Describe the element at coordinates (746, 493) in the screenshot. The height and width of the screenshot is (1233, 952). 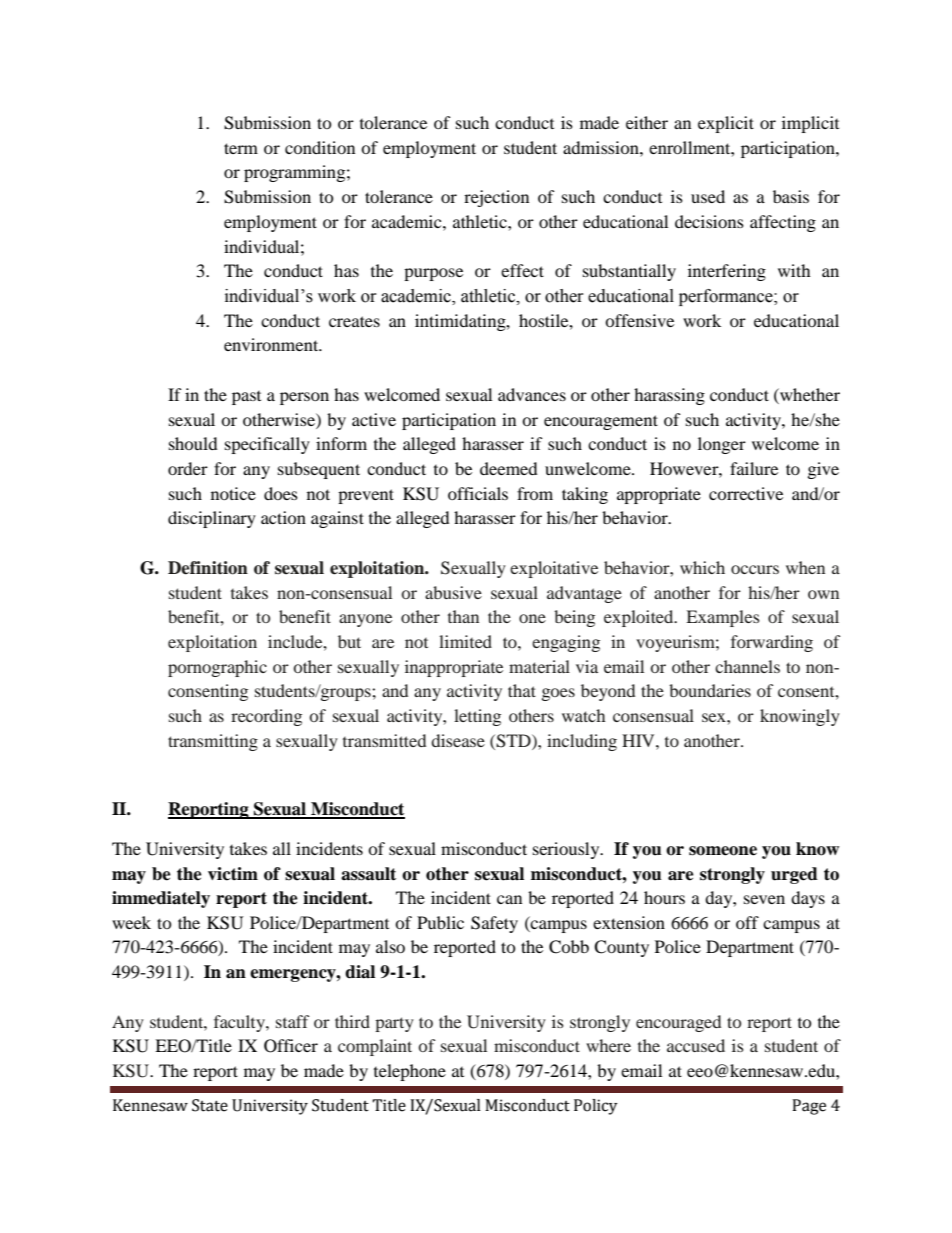
I see `corrective` at that location.
